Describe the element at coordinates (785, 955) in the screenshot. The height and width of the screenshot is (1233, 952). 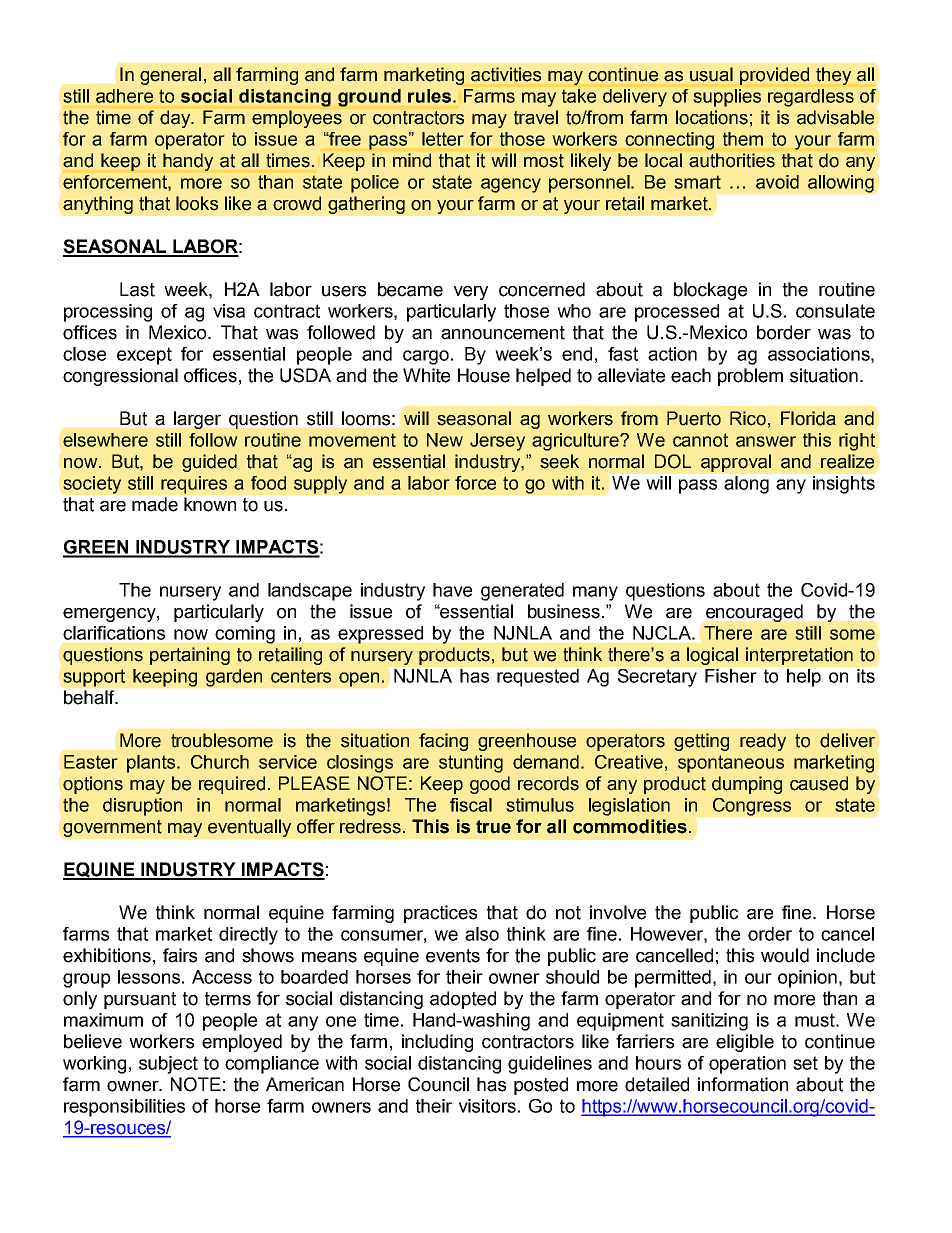
I see `would` at that location.
